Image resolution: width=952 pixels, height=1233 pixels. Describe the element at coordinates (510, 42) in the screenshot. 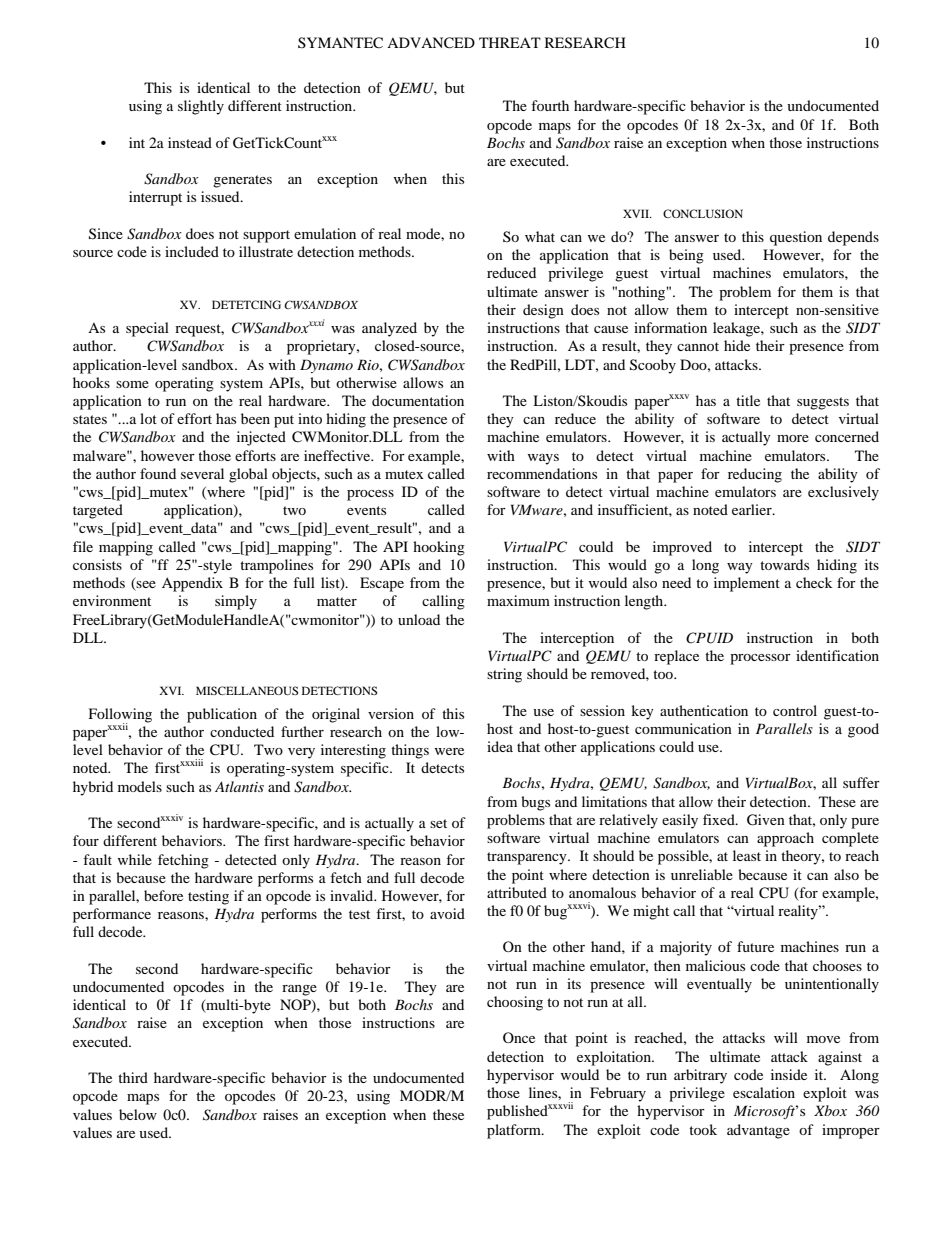

I see `THREAT` at that location.
